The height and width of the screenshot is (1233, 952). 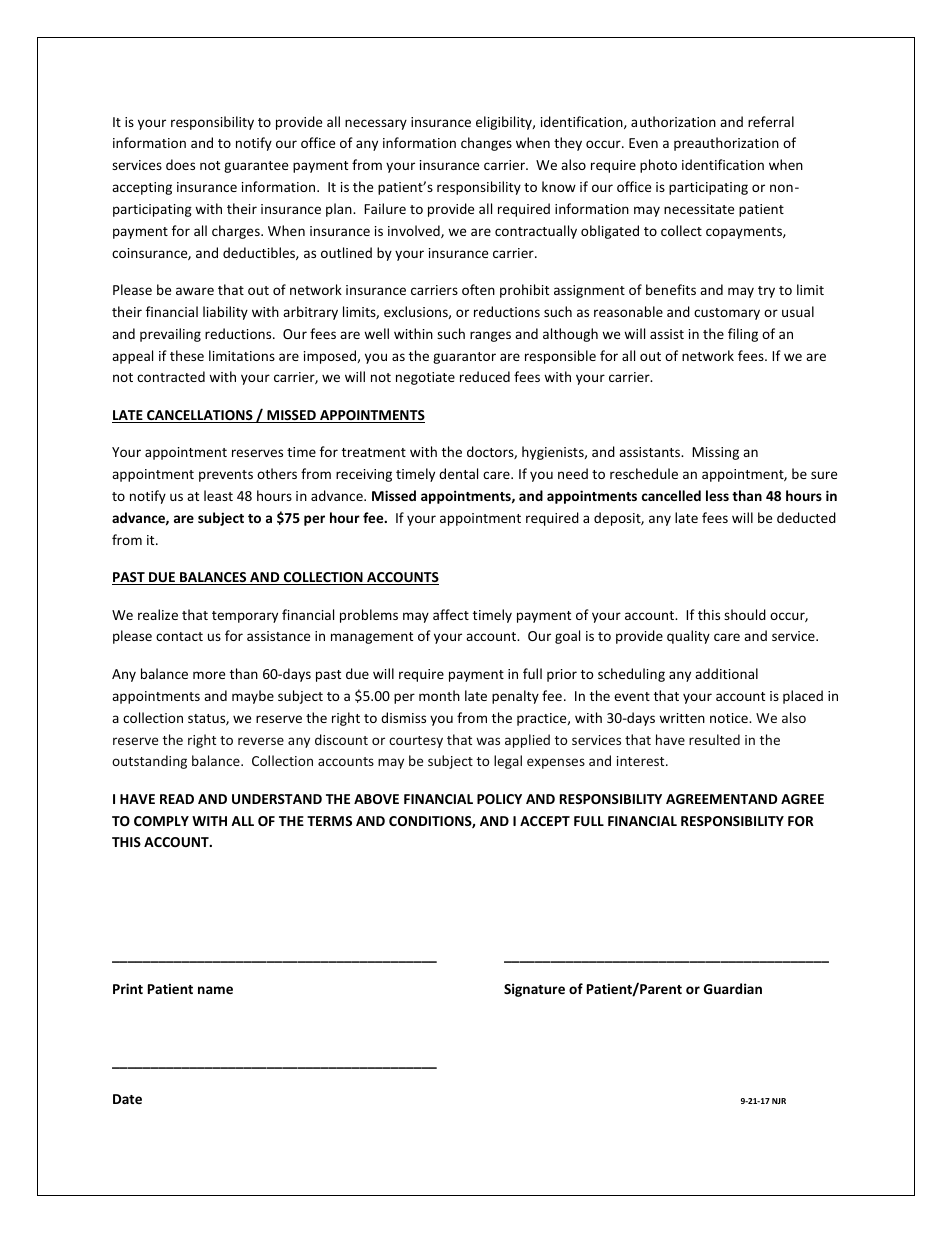 What do you see at coordinates (261, 741) in the screenshot?
I see `reverse` at bounding box center [261, 741].
